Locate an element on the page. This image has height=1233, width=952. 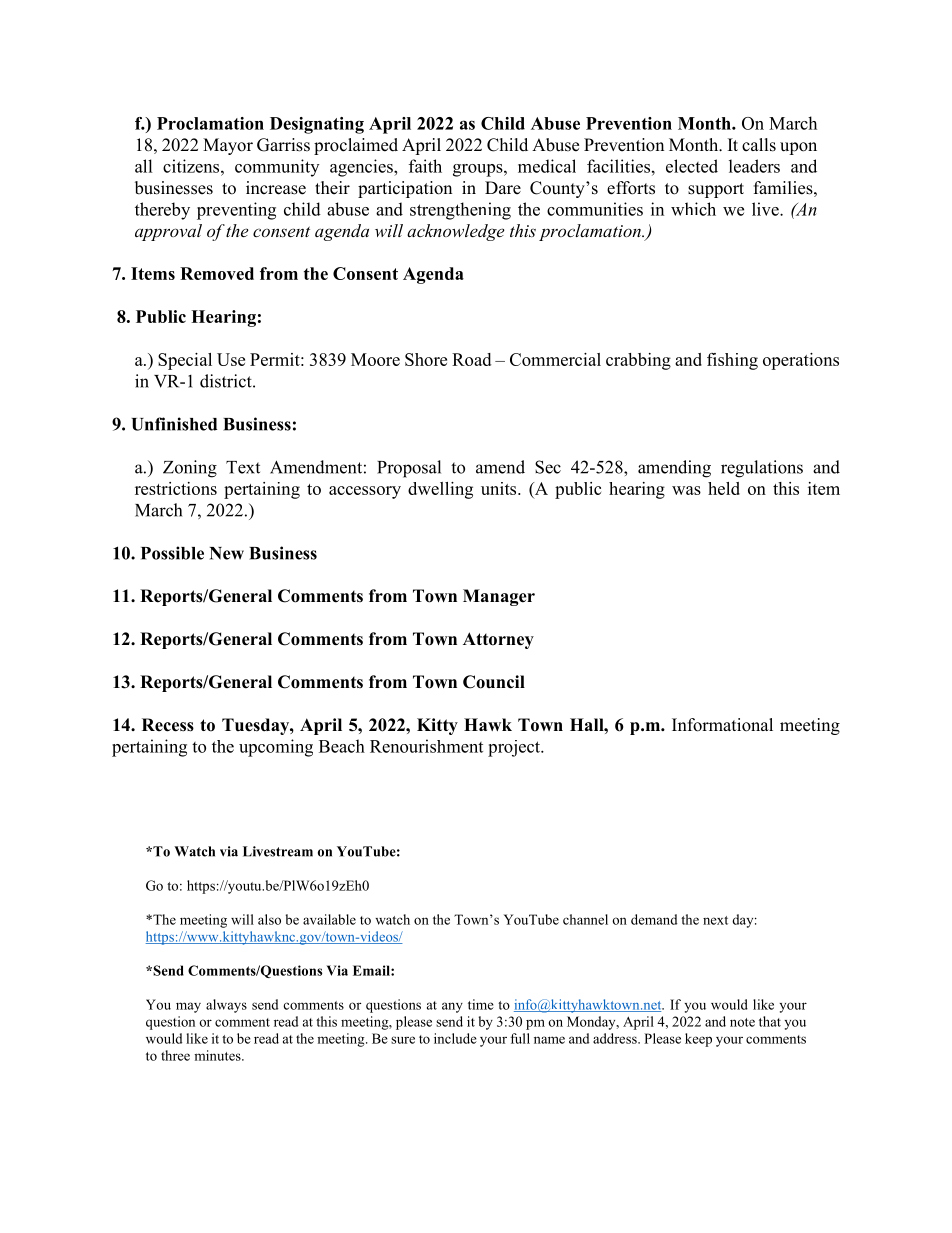
leaders is located at coordinates (754, 166).
